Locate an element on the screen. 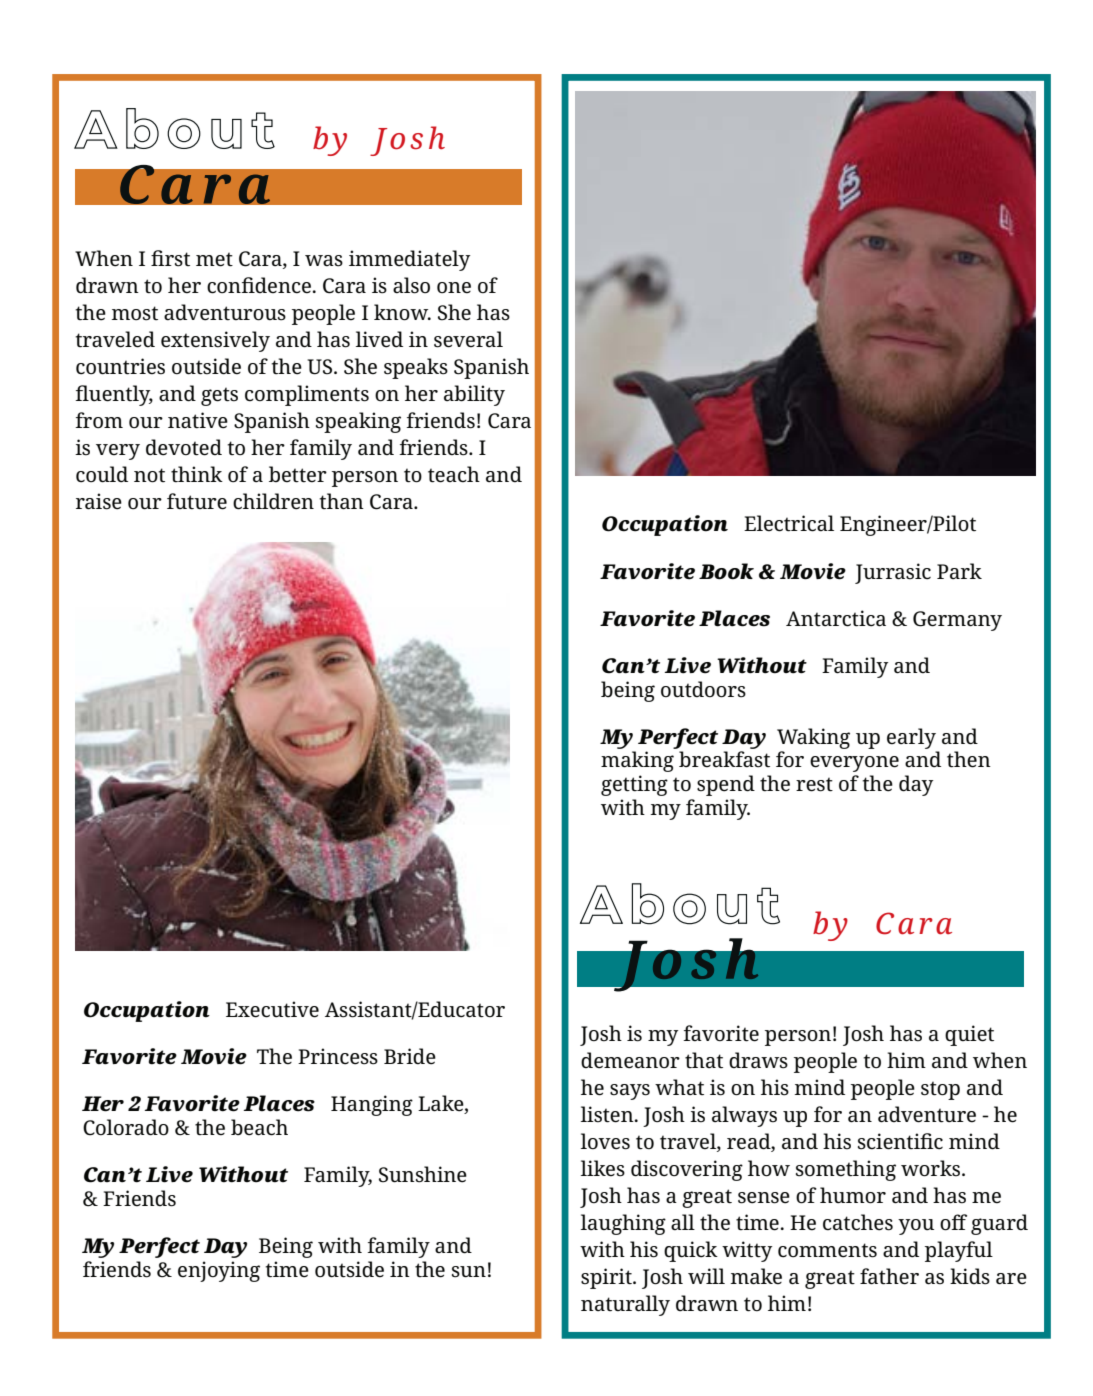 The image size is (1093, 1396). enjoying is located at coordinates (219, 1271).
